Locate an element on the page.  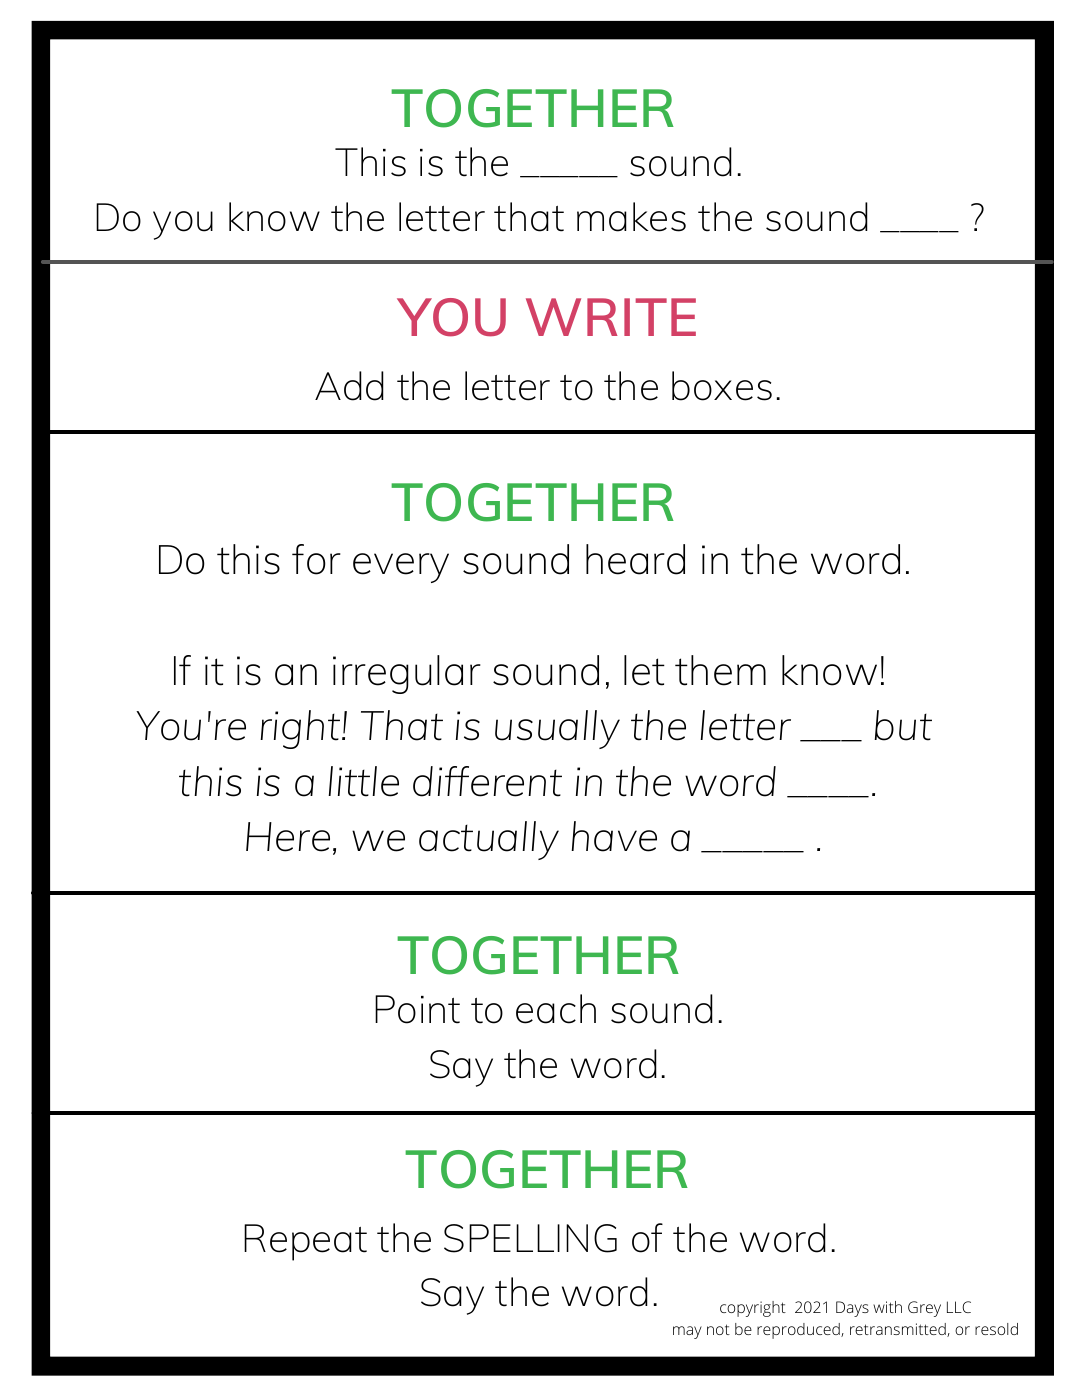
may is located at coordinates (687, 1332).
